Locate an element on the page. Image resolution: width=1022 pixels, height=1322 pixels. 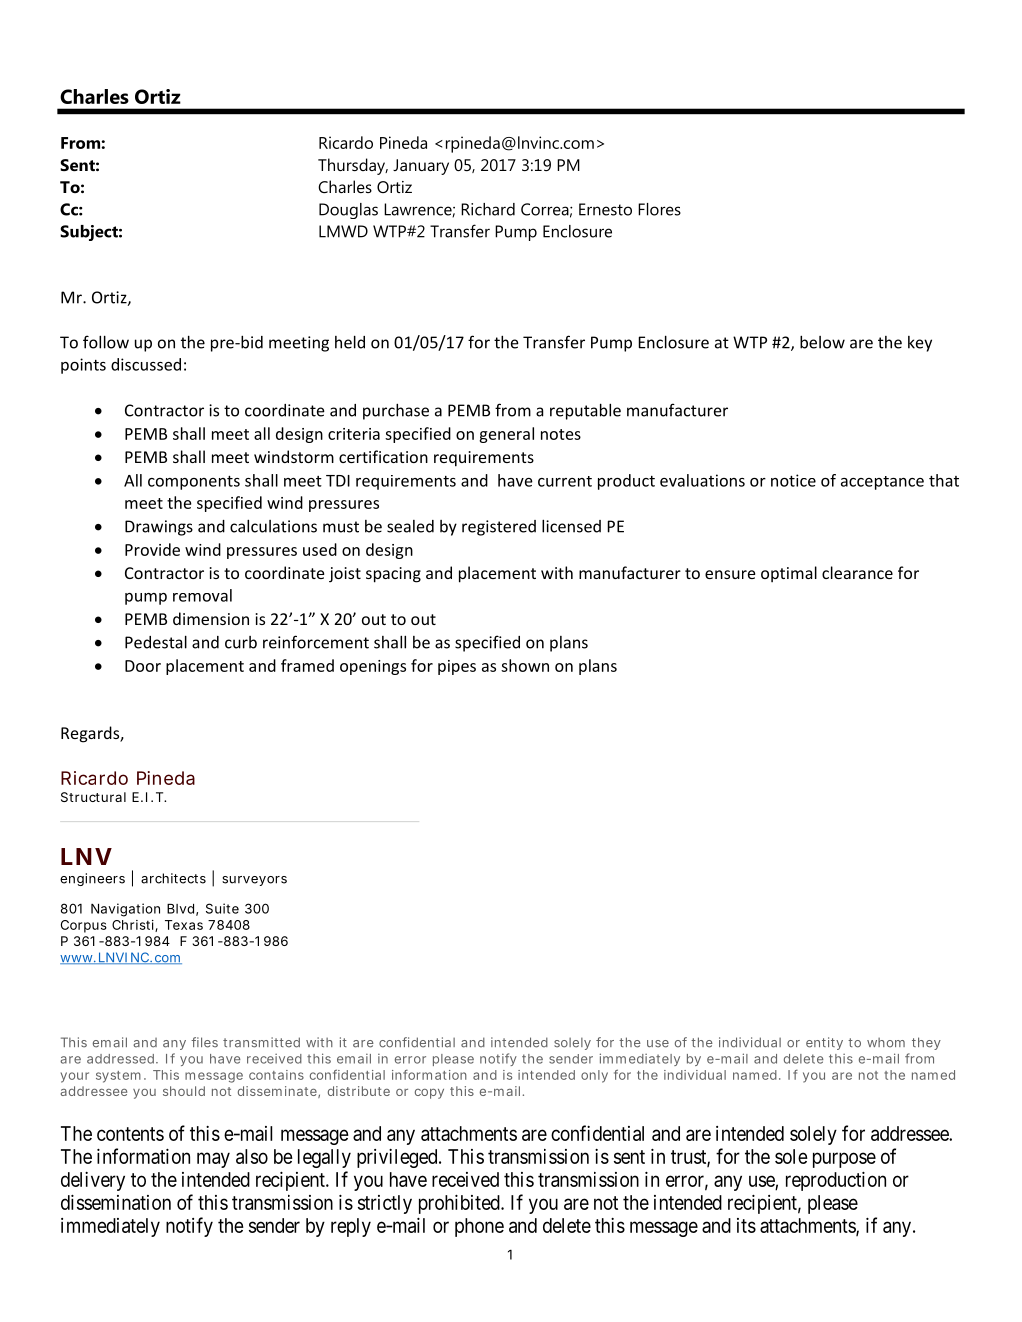
Douglas is located at coordinates (348, 211).
